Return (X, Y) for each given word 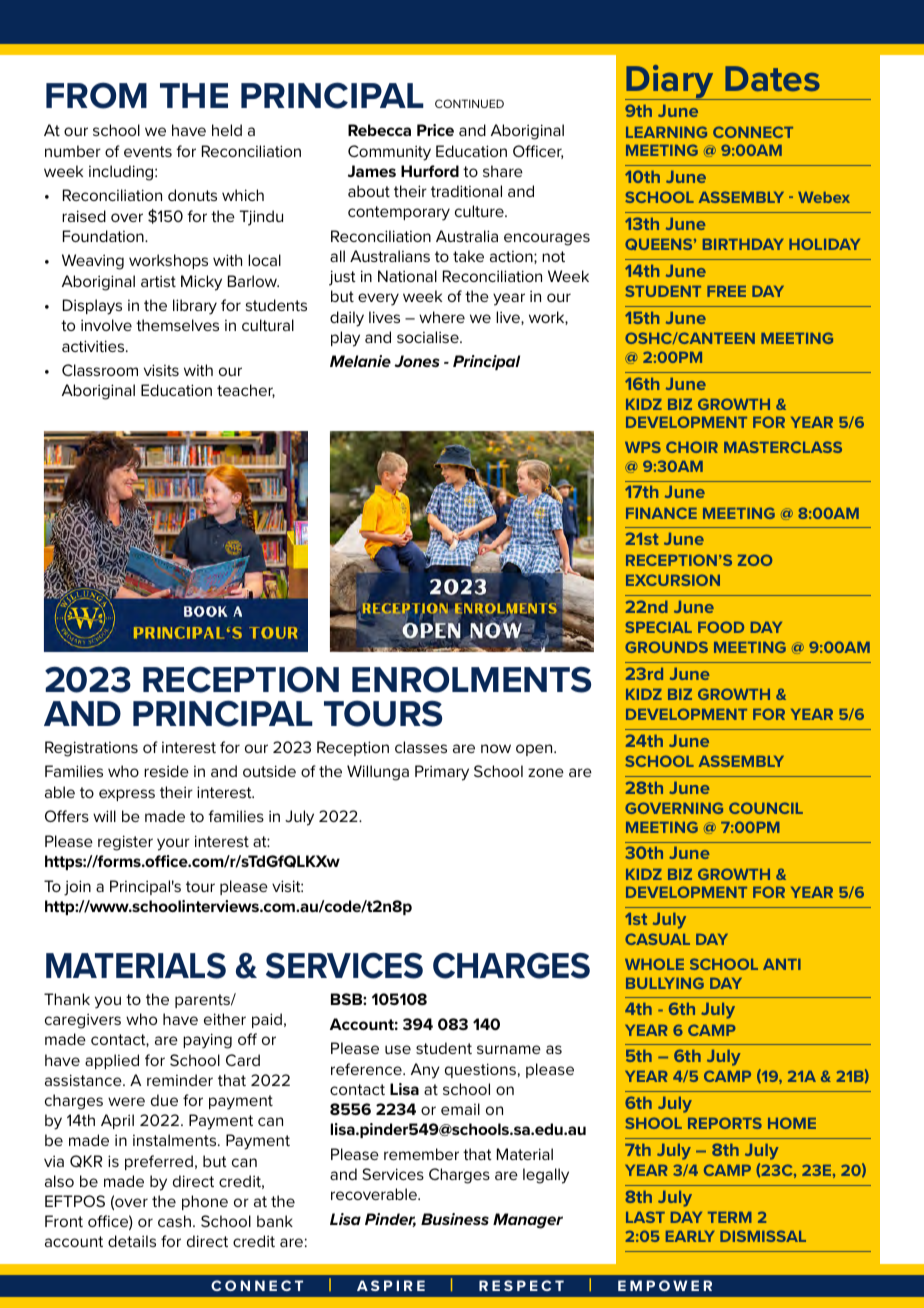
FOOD (721, 627)
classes (421, 747)
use (398, 1049)
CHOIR (692, 447)
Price (435, 130)
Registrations (91, 749)
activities (94, 346)
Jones (416, 361)
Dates (772, 78)
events (148, 151)
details (132, 1241)
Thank (67, 999)
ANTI (782, 964)
